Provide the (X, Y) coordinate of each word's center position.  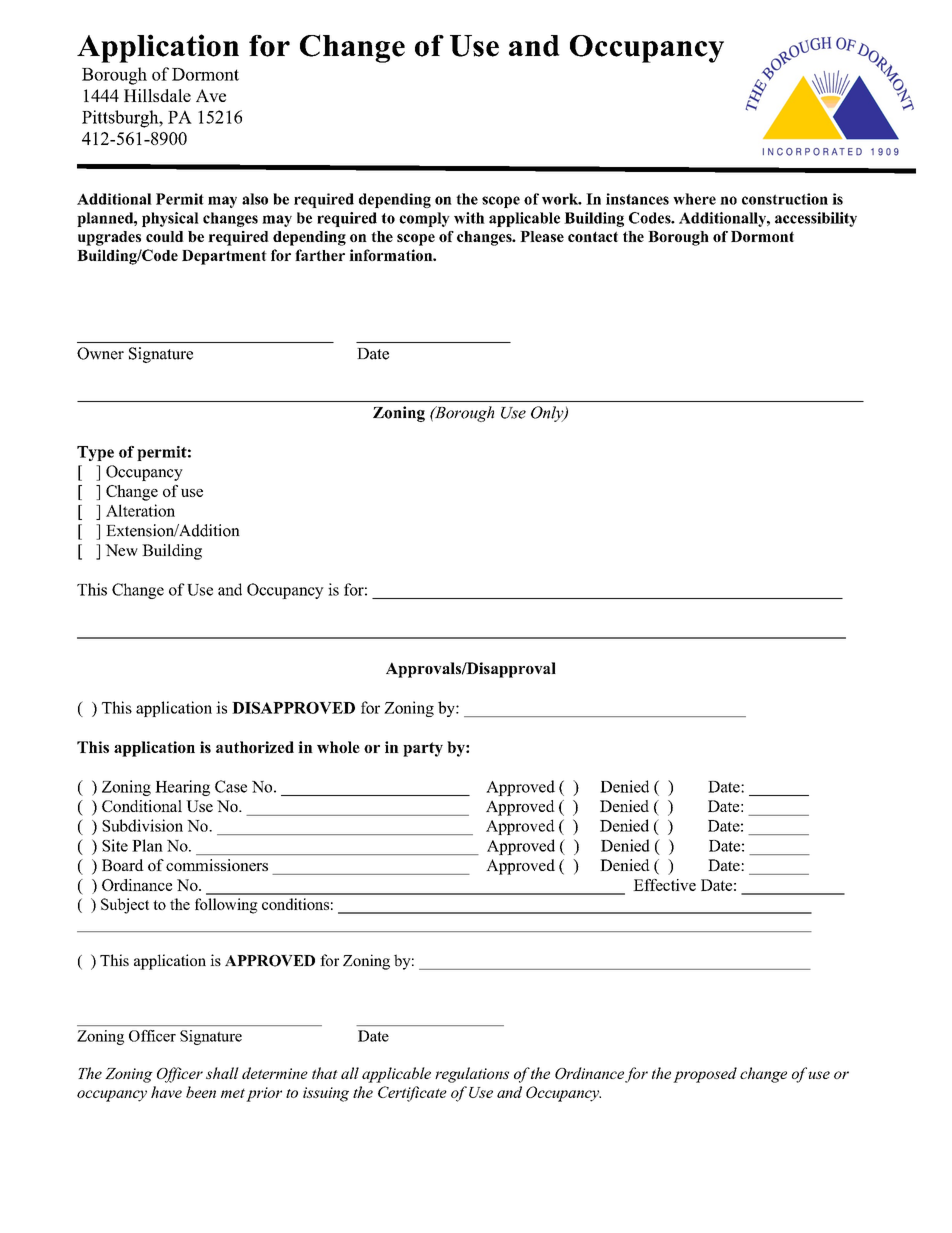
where (694, 199)
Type (95, 453)
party (423, 749)
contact (593, 236)
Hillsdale (157, 95)
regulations (472, 1075)
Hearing (182, 788)
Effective (664, 885)
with (469, 218)
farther (320, 255)
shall (222, 1073)
